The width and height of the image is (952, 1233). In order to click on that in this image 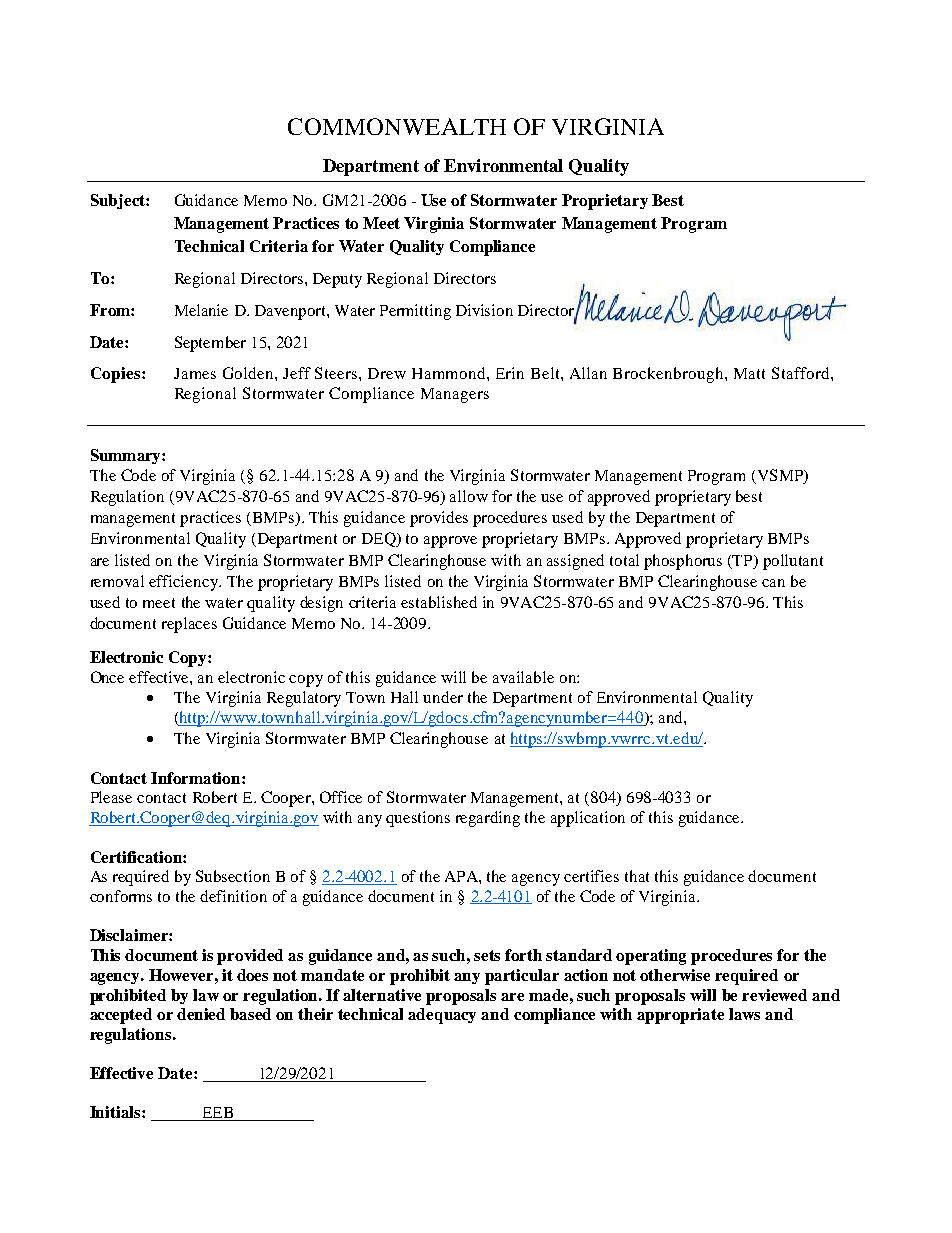, I will do `click(637, 876)`.
